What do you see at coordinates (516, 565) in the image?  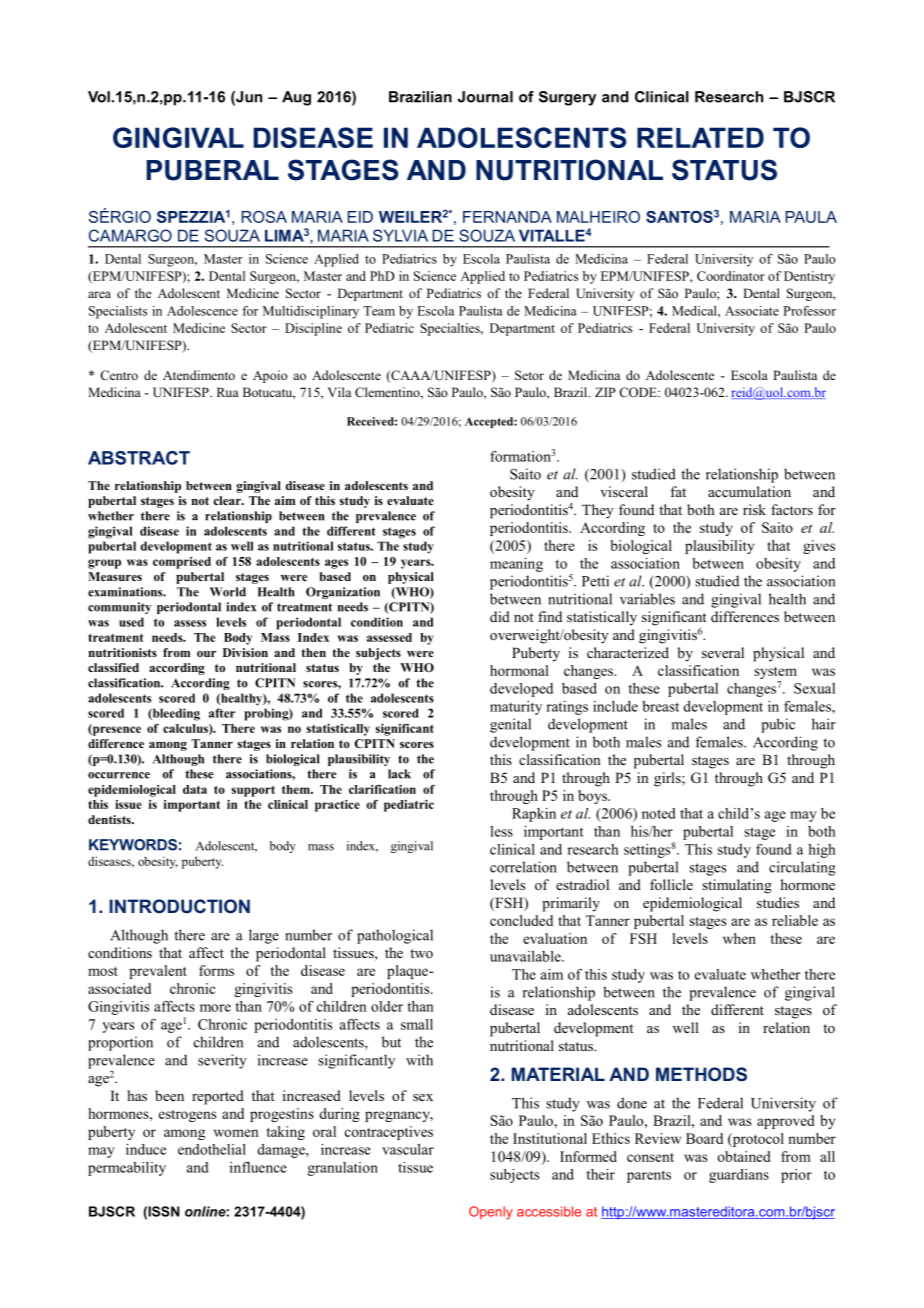 I see `meaning` at bounding box center [516, 565].
